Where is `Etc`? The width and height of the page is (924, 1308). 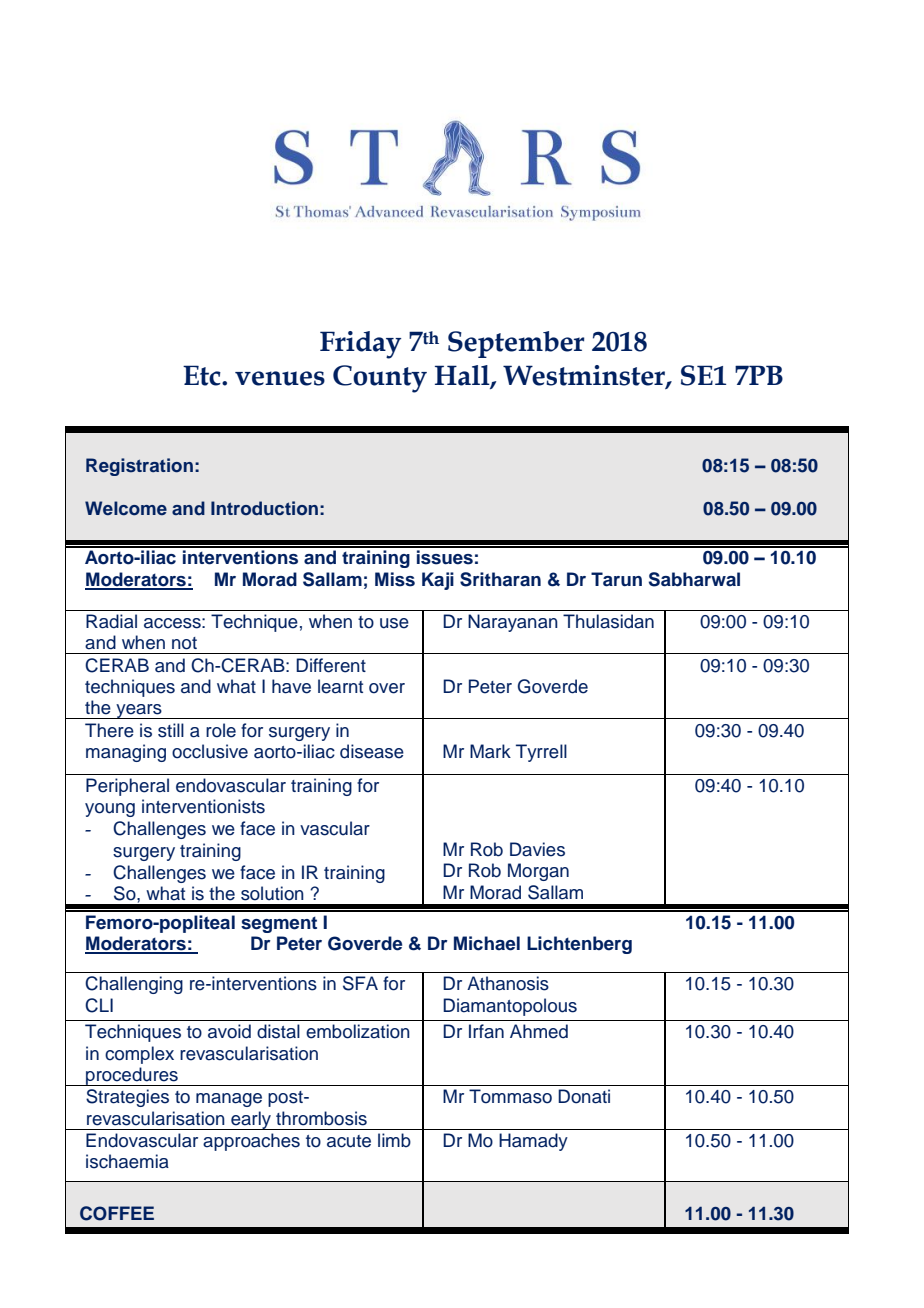
Etc is located at coordinates (203, 375).
